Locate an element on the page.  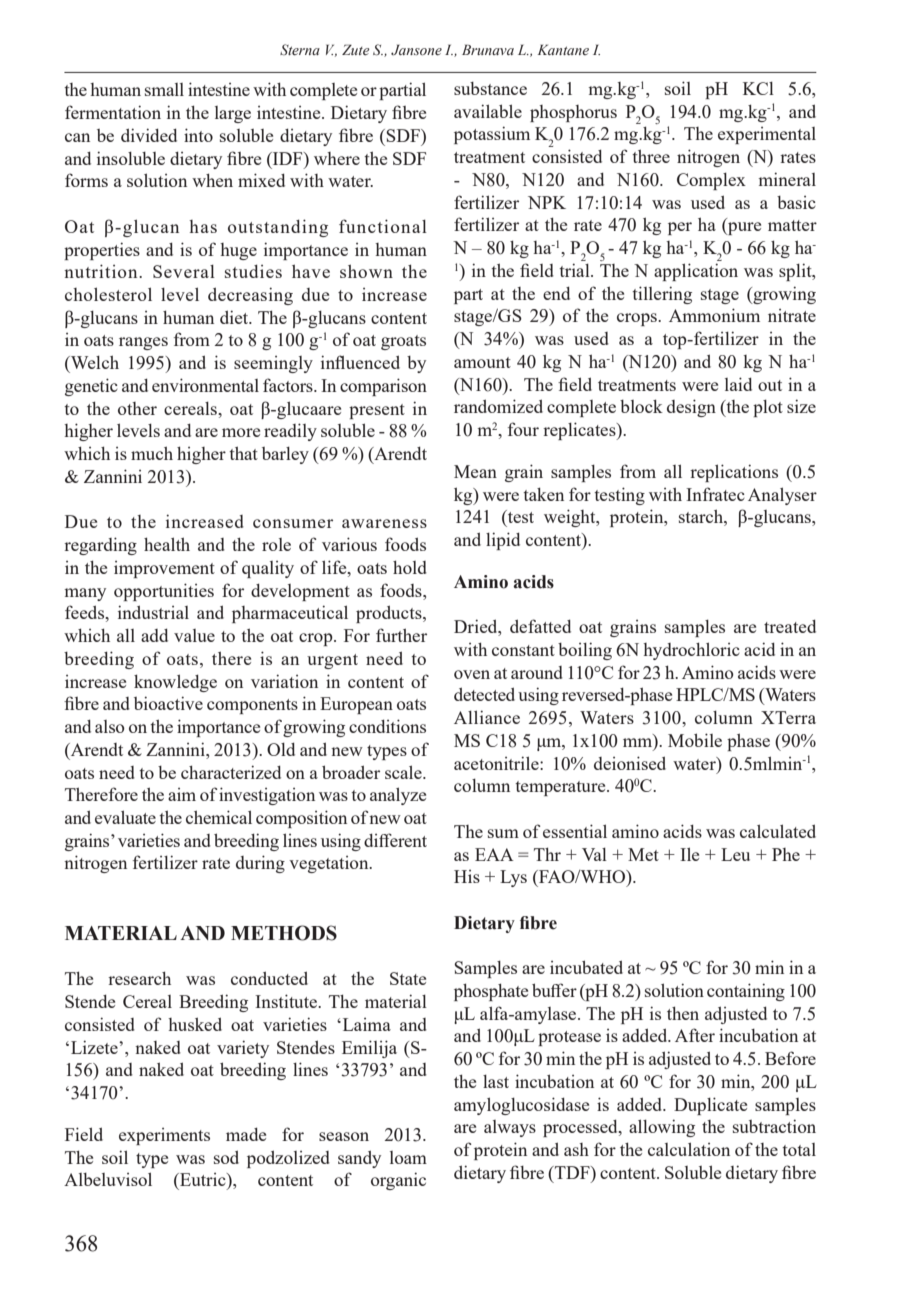
His is located at coordinates (467, 876).
